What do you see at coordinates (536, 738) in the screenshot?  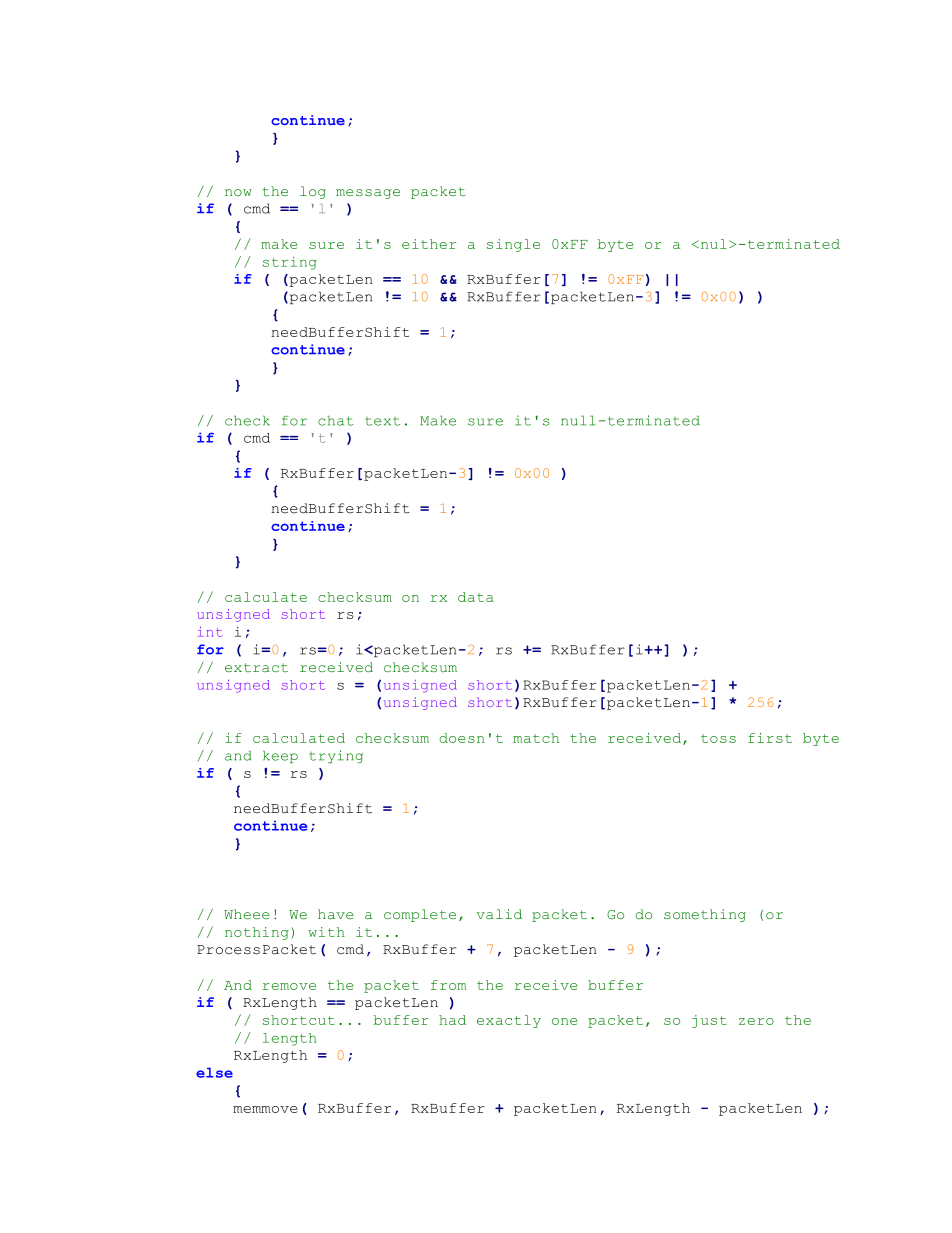 I see `match` at bounding box center [536, 738].
